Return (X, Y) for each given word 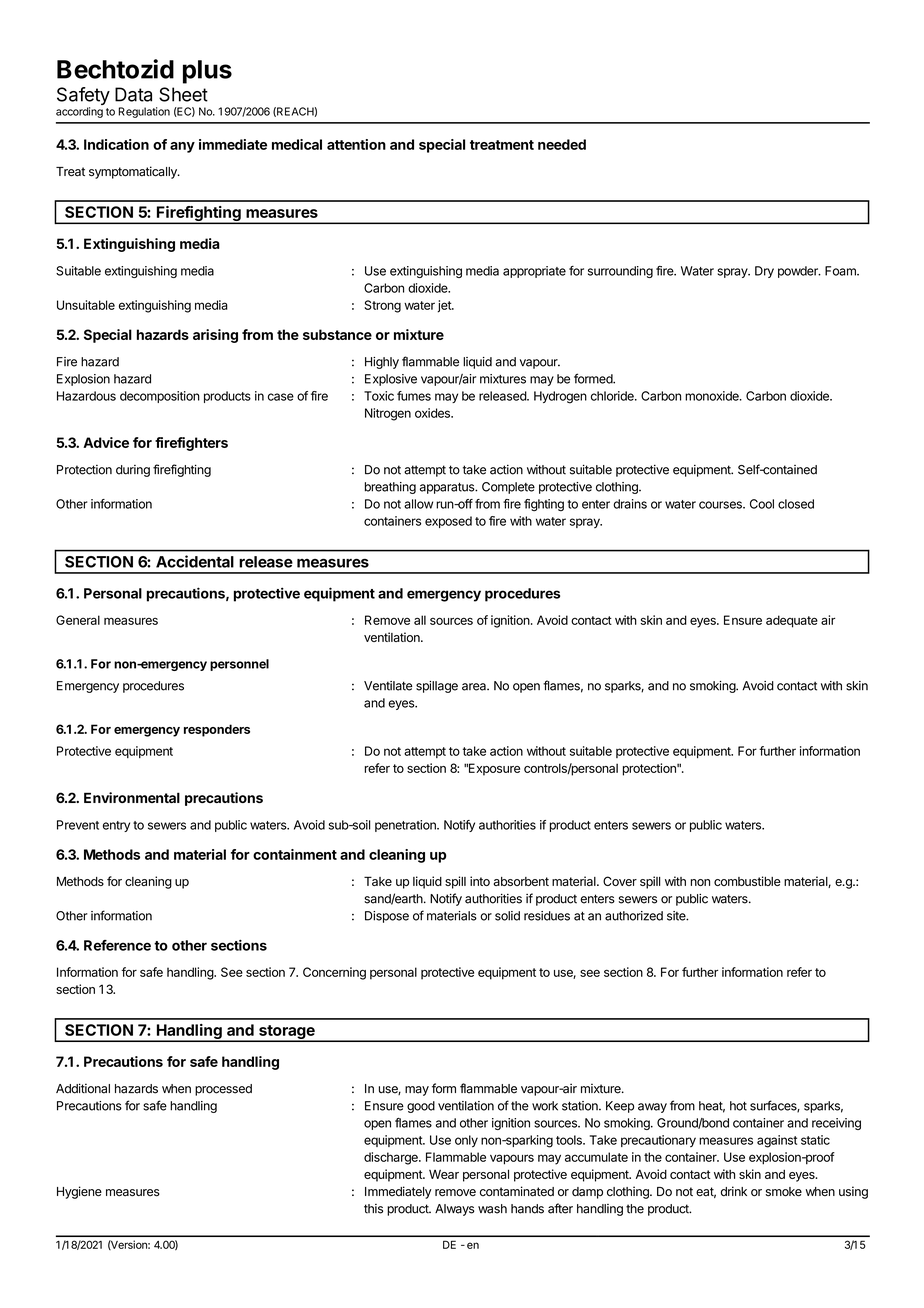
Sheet (183, 94)
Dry (764, 272)
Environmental (132, 797)
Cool (762, 504)
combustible (747, 881)
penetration (406, 826)
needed (562, 144)
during (133, 471)
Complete (508, 488)
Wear (444, 1174)
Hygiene (79, 1192)
